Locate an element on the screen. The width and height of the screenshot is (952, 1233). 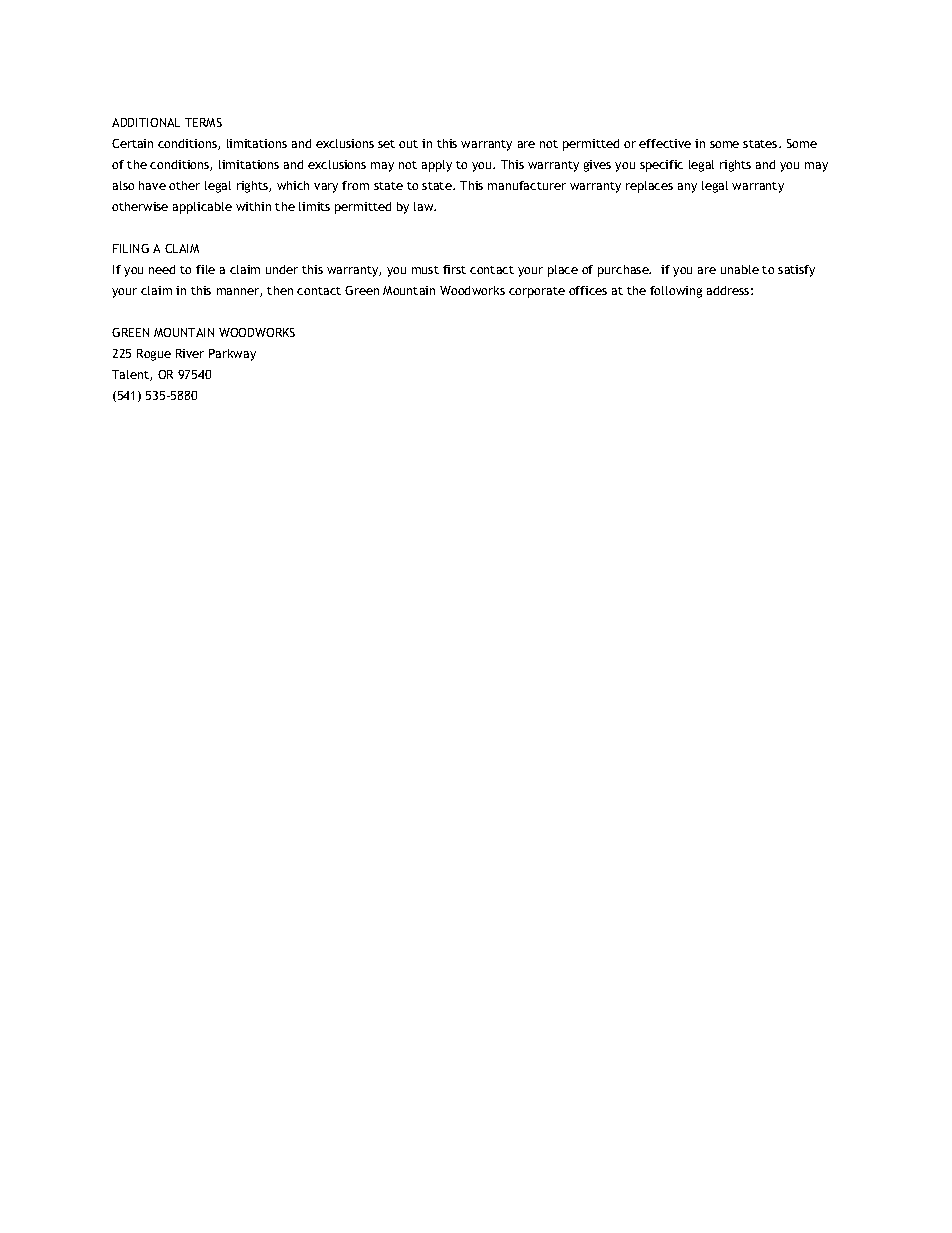
first is located at coordinates (454, 269).
